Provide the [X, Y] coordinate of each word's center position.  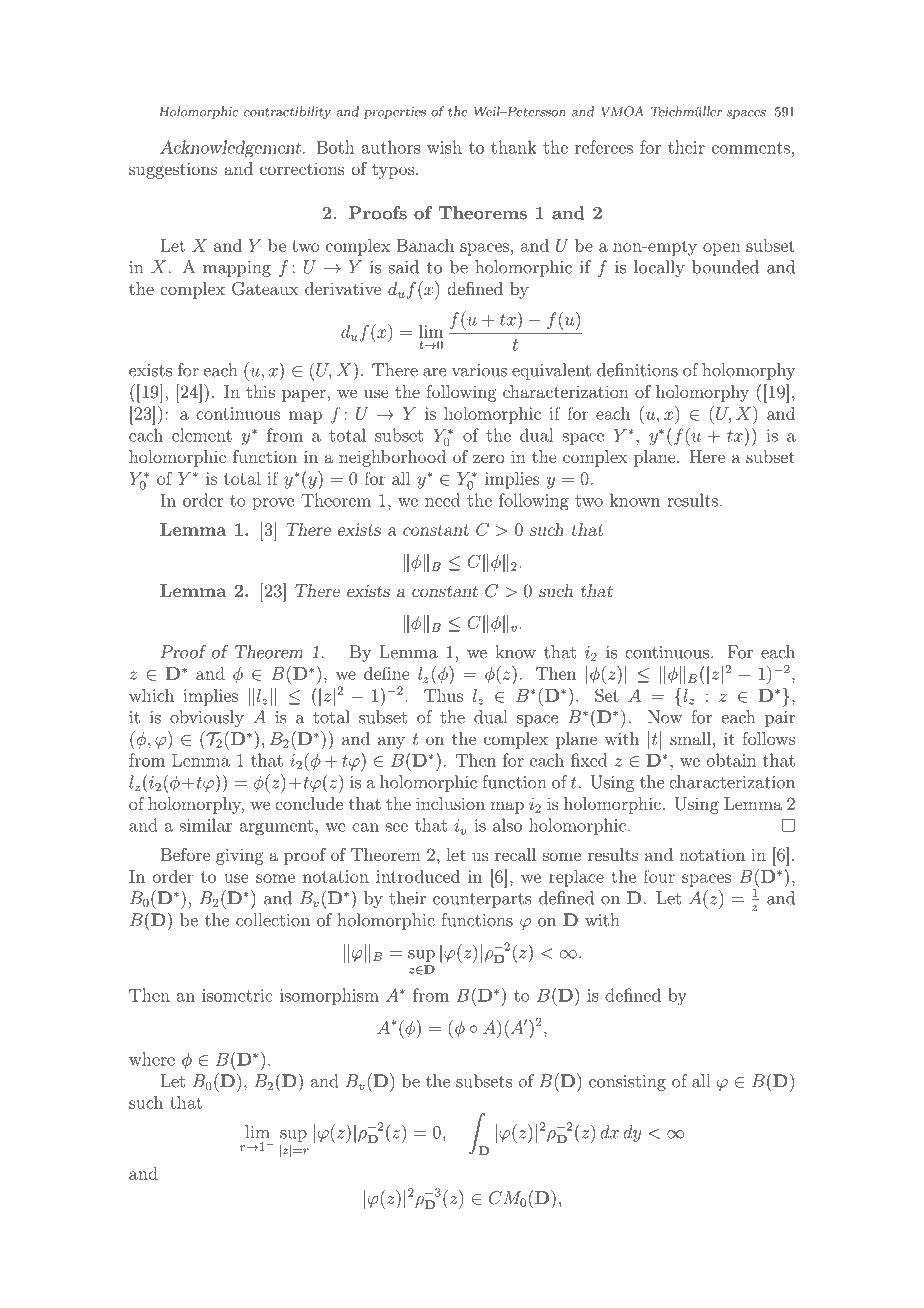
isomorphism [329, 996]
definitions [637, 370]
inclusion [450, 803]
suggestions [173, 170]
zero [488, 458]
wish [444, 147]
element [202, 435]
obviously [207, 718]
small [690, 738]
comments [751, 148]
